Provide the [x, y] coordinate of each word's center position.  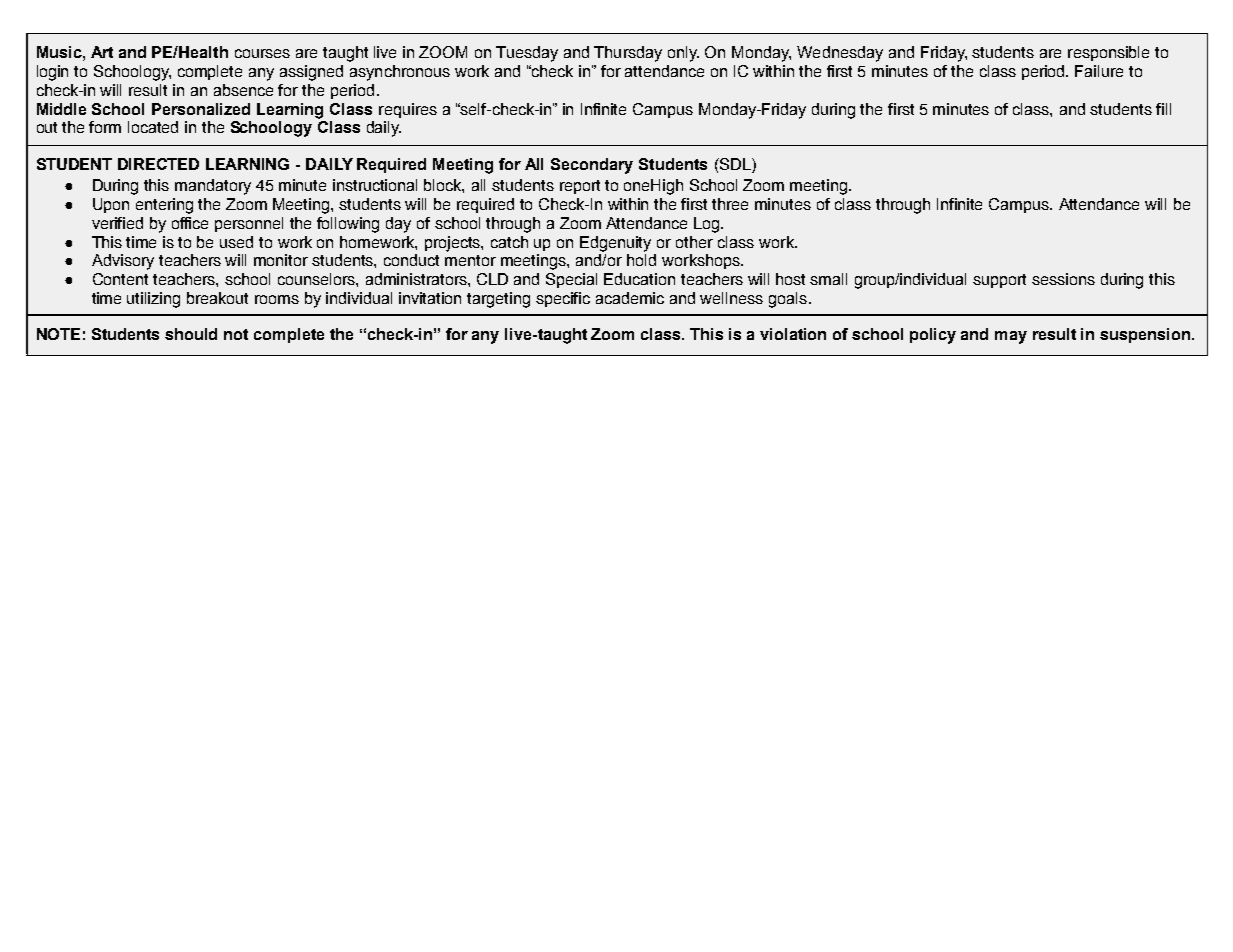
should [191, 334]
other [694, 242]
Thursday [628, 54]
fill [1163, 109]
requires [408, 110]
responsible [1108, 53]
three [730, 204]
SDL [735, 164]
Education [639, 279]
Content [120, 279]
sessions [1063, 279]
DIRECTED [158, 164]
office [190, 223]
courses [262, 53]
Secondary [592, 166]
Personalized [201, 109]
